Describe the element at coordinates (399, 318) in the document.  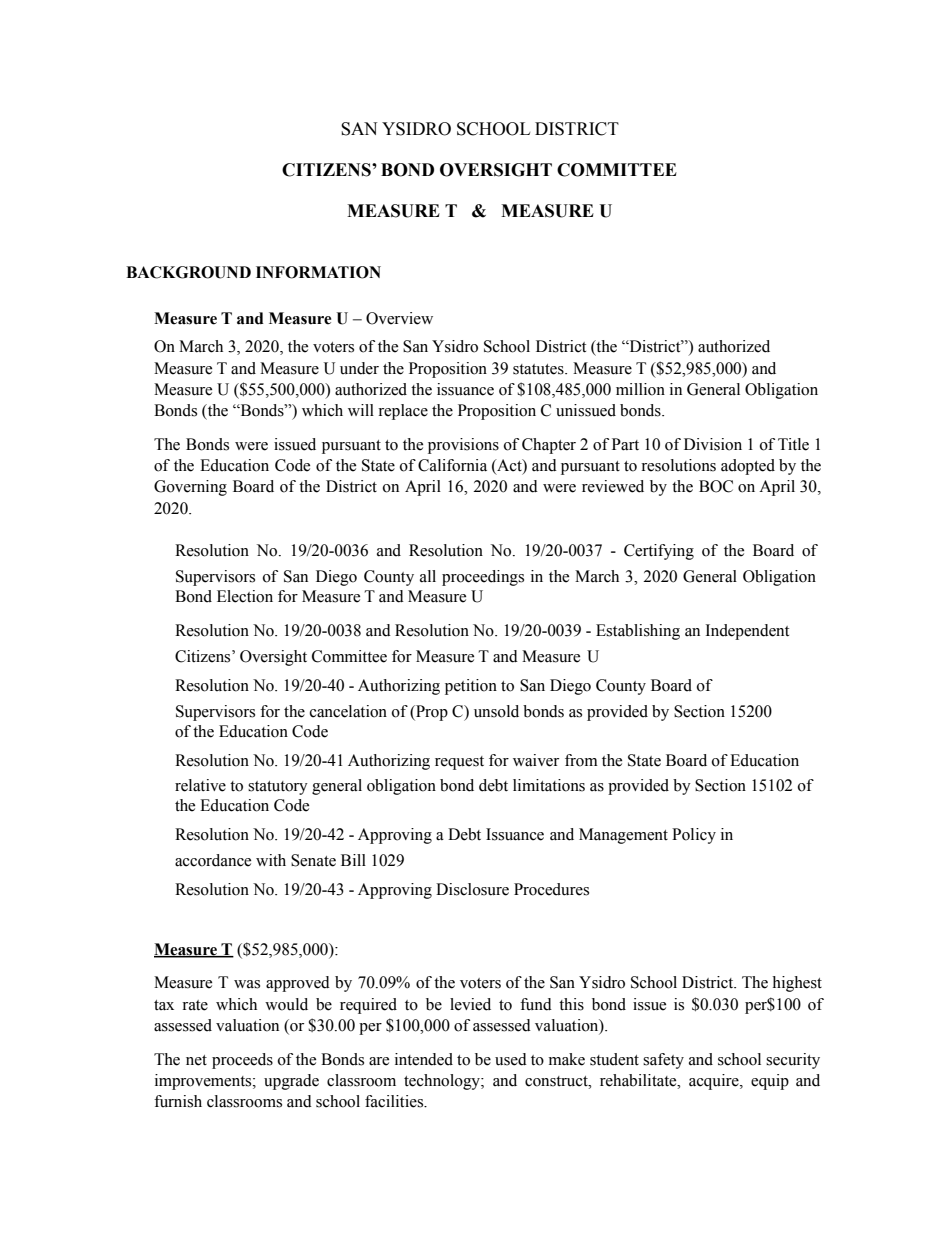
I see `Overview` at that location.
